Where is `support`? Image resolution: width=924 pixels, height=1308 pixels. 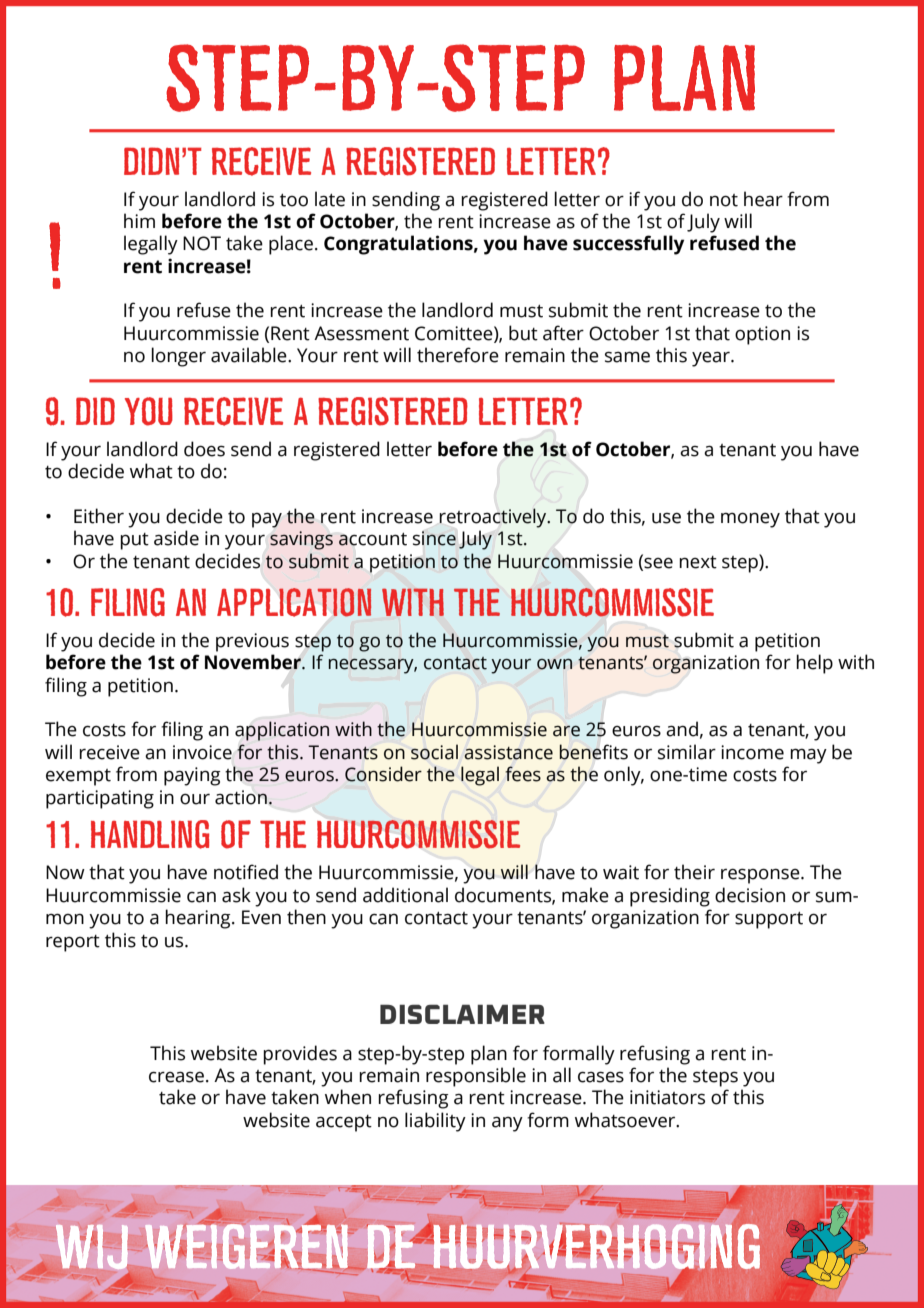 support is located at coordinates (769, 920).
